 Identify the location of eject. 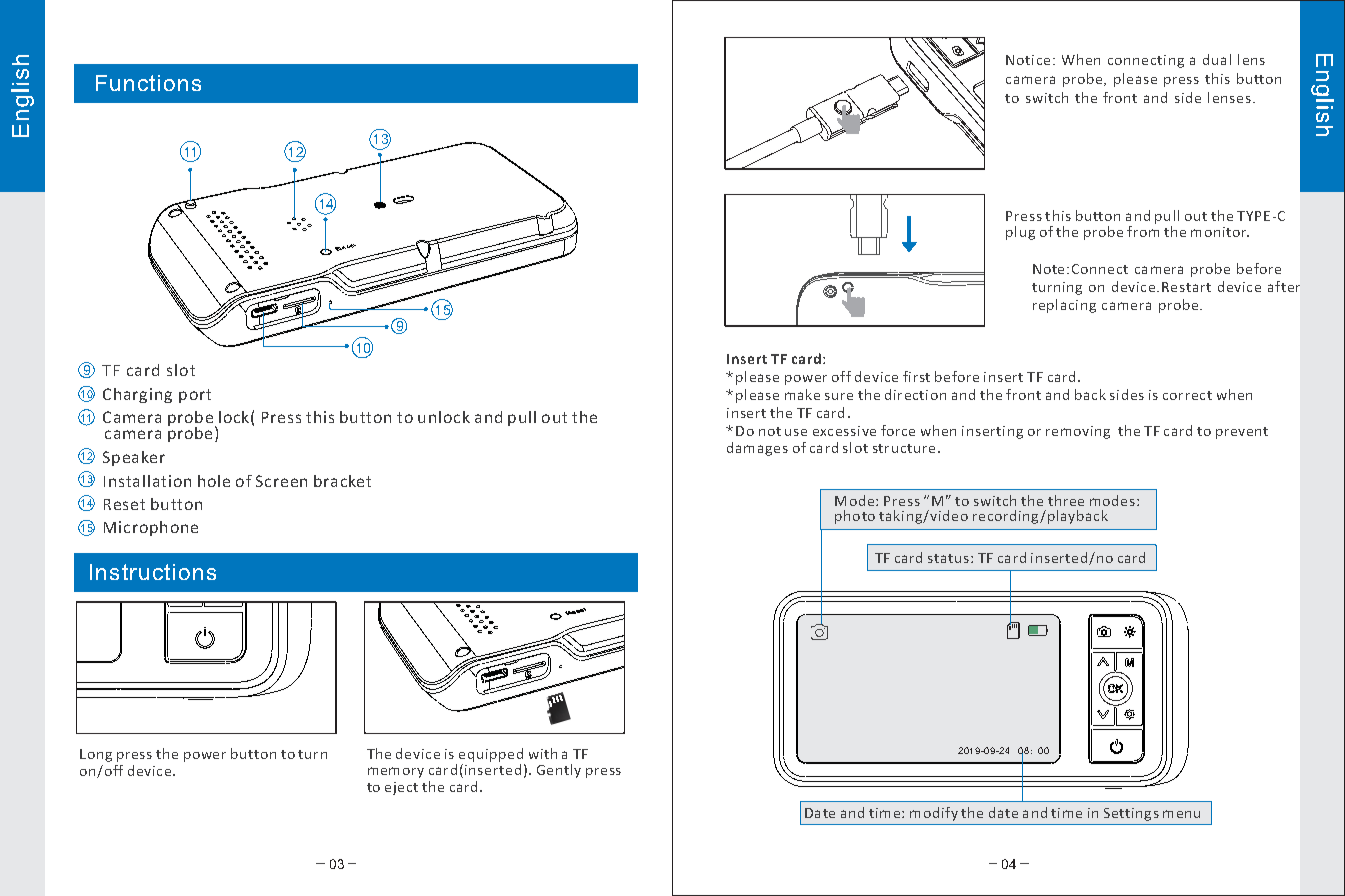
(401, 788).
